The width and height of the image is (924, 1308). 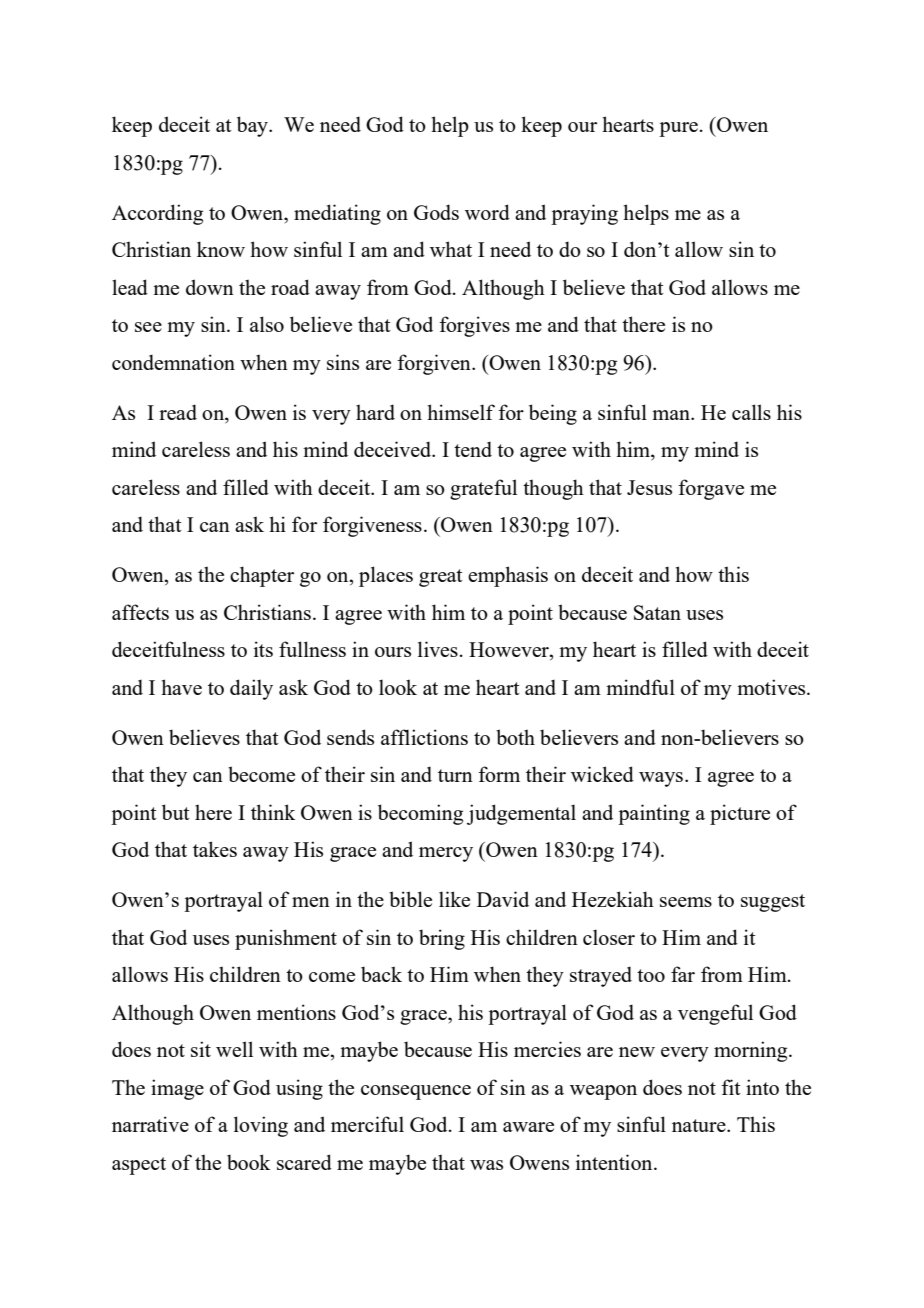 What do you see at coordinates (263, 649) in the image?
I see `its` at bounding box center [263, 649].
